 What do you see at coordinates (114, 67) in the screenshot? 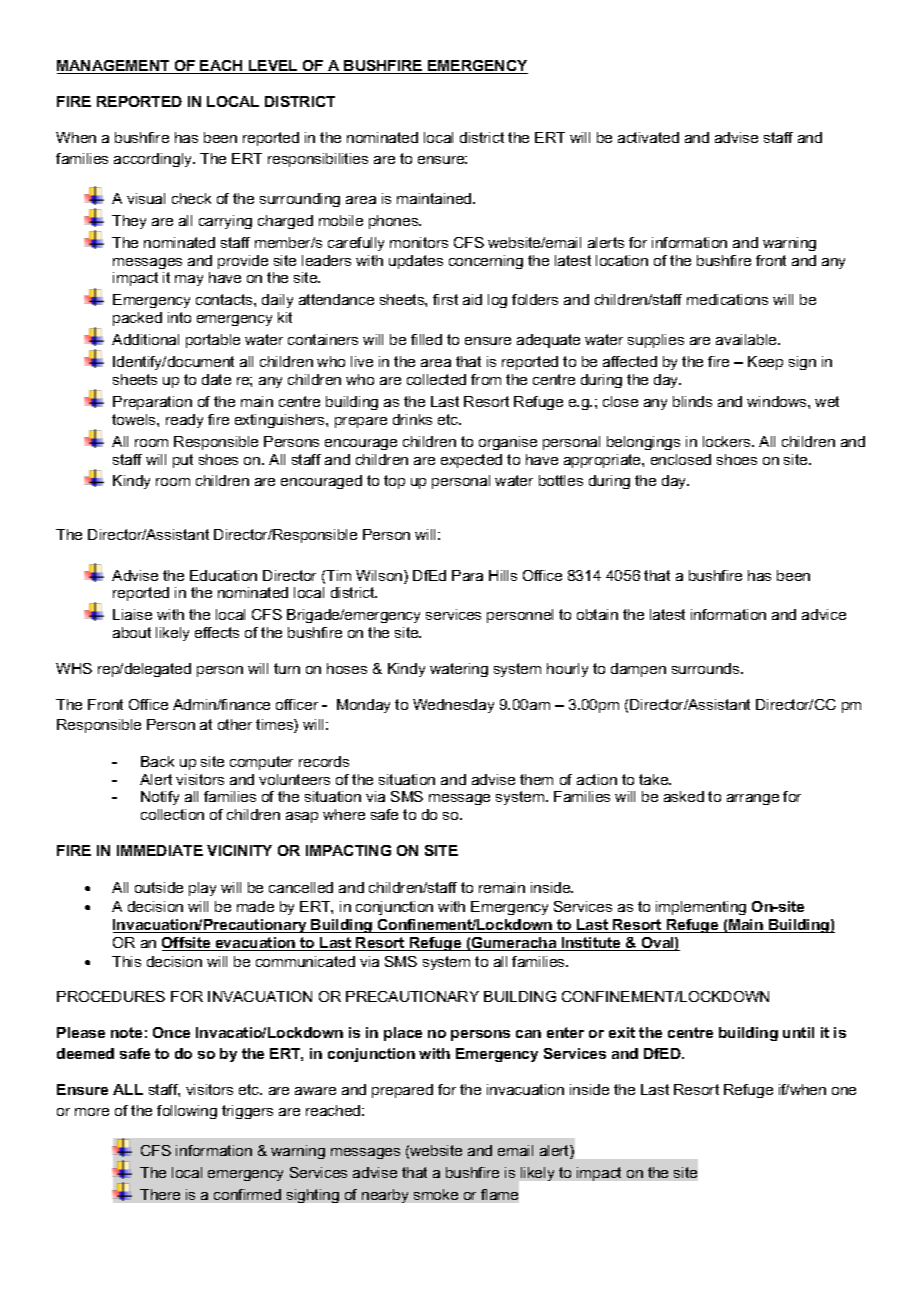
I see `MANAGEMENT` at bounding box center [114, 67].
